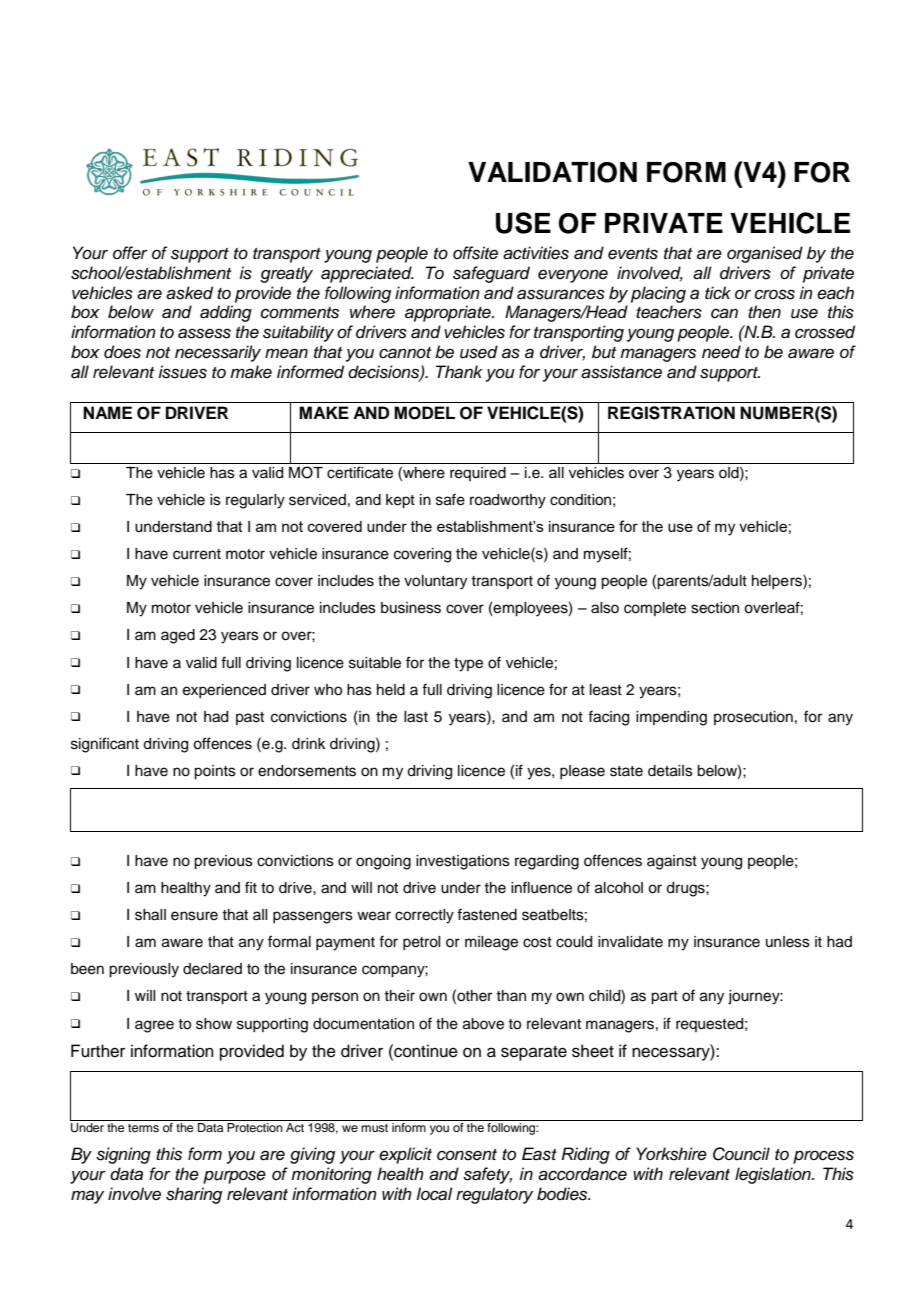  Describe the element at coordinates (788, 942) in the screenshot. I see `unless` at that location.
